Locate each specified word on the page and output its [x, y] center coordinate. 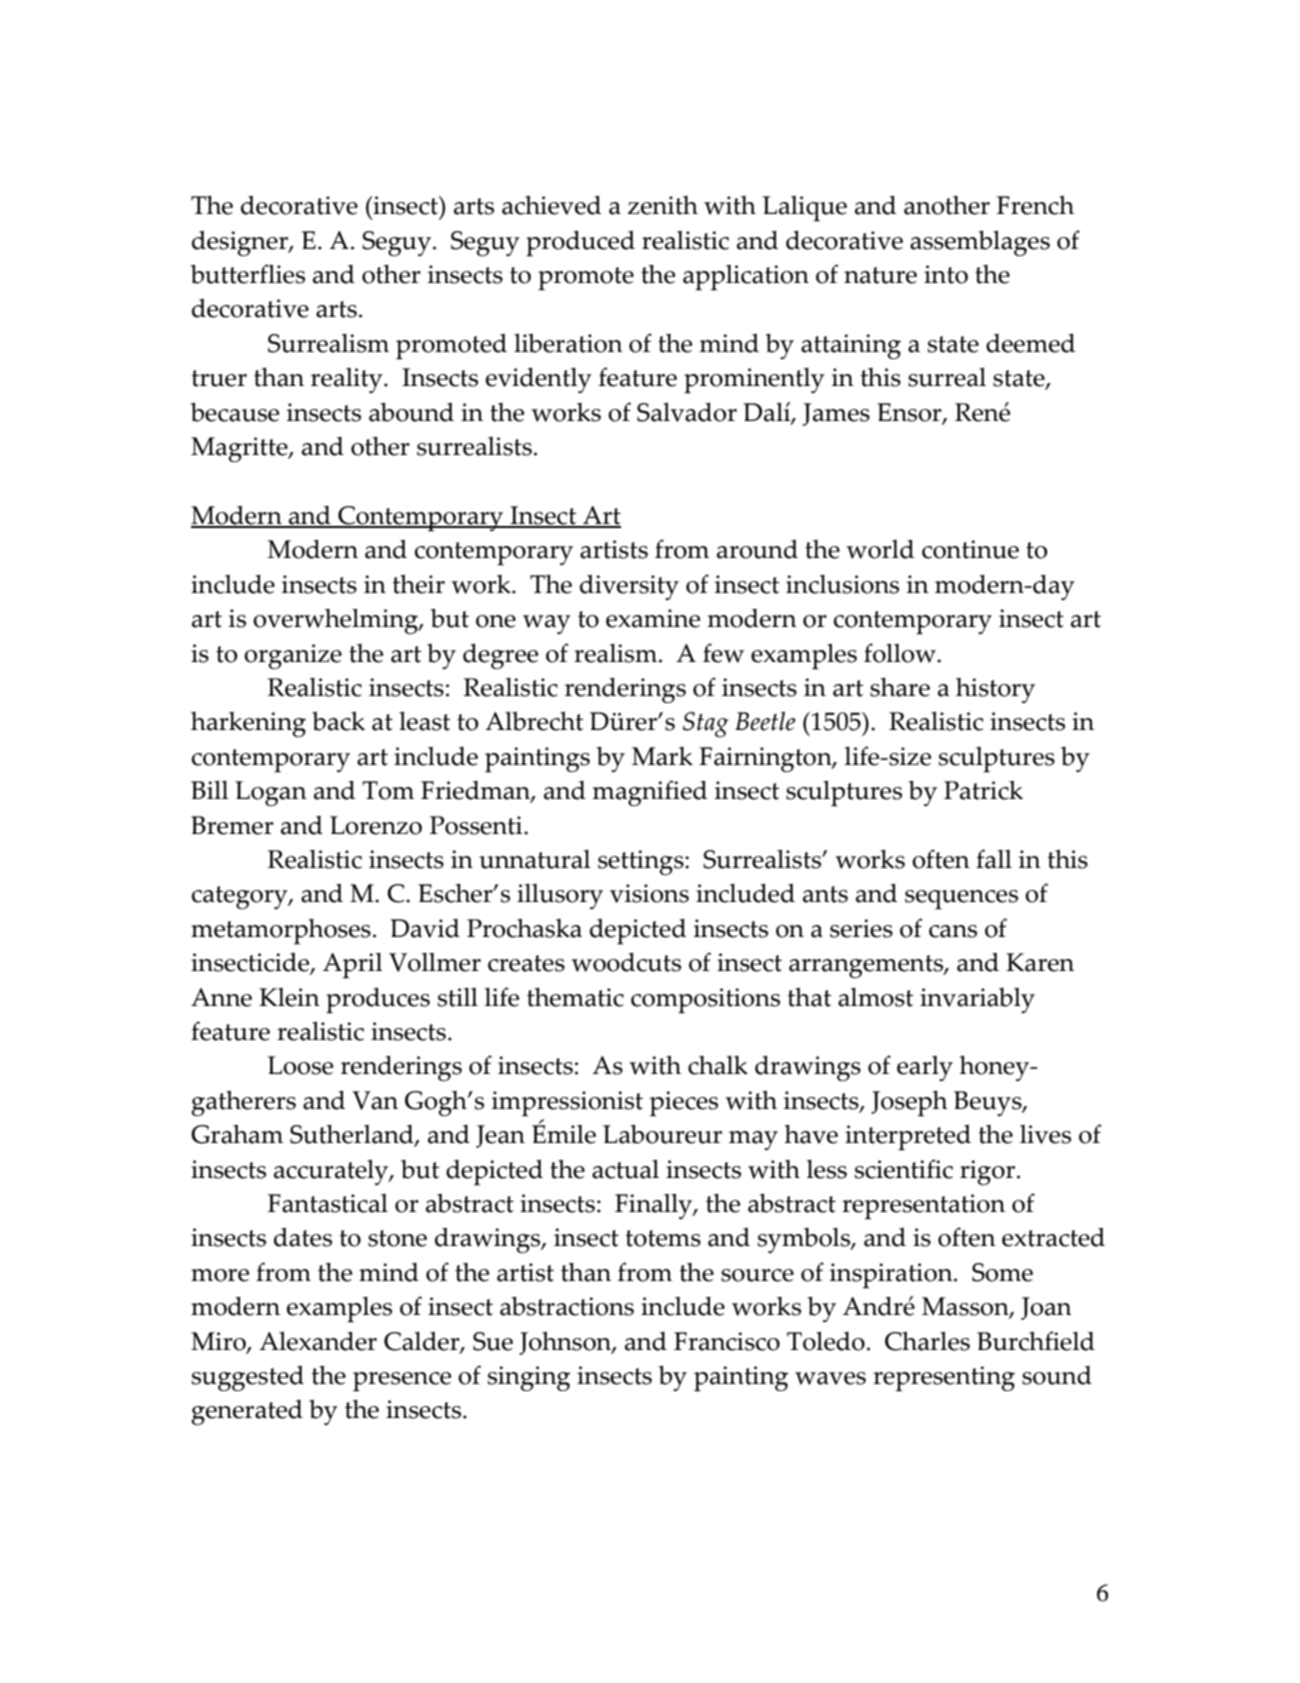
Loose [300, 1065]
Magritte [240, 449]
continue [970, 549]
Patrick [983, 790]
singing [529, 1378]
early [925, 1068]
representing [944, 1379]
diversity [629, 587]
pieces [684, 1104]
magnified [650, 793]
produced [580, 243]
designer [241, 243]
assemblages [980, 243]
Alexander [318, 1341]
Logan [271, 793]
